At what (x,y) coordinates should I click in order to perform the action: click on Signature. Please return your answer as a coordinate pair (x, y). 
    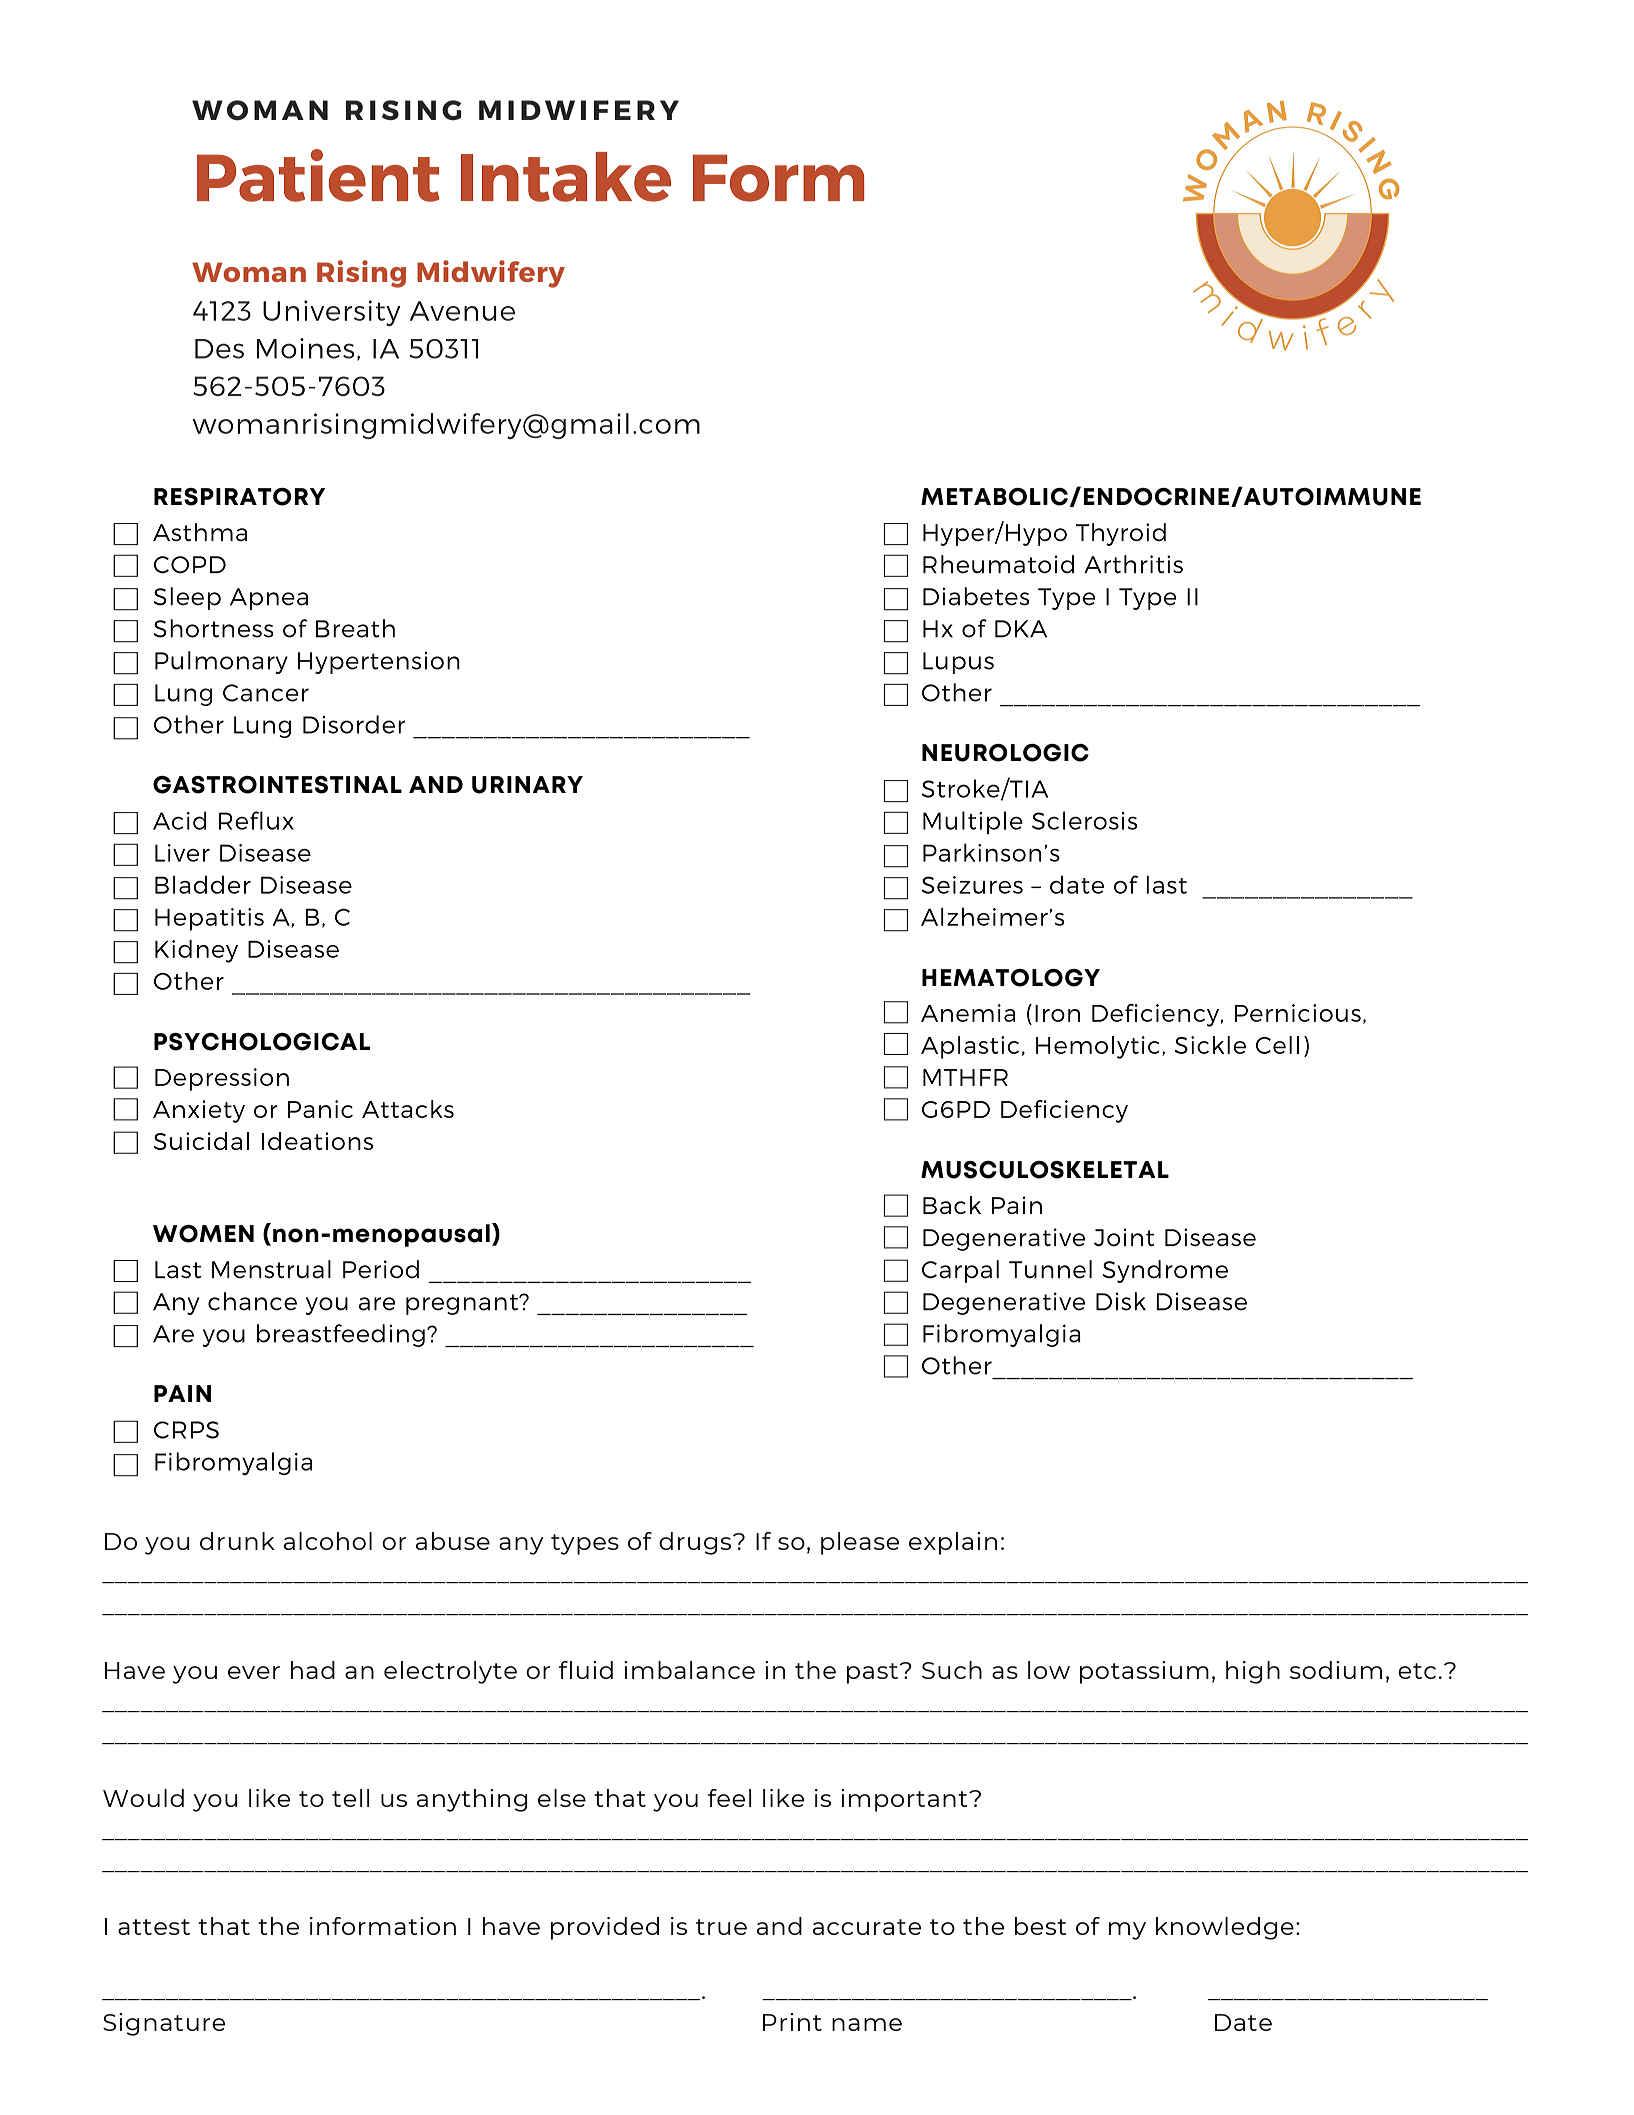
    Looking at the image, I should click on (164, 2024).
